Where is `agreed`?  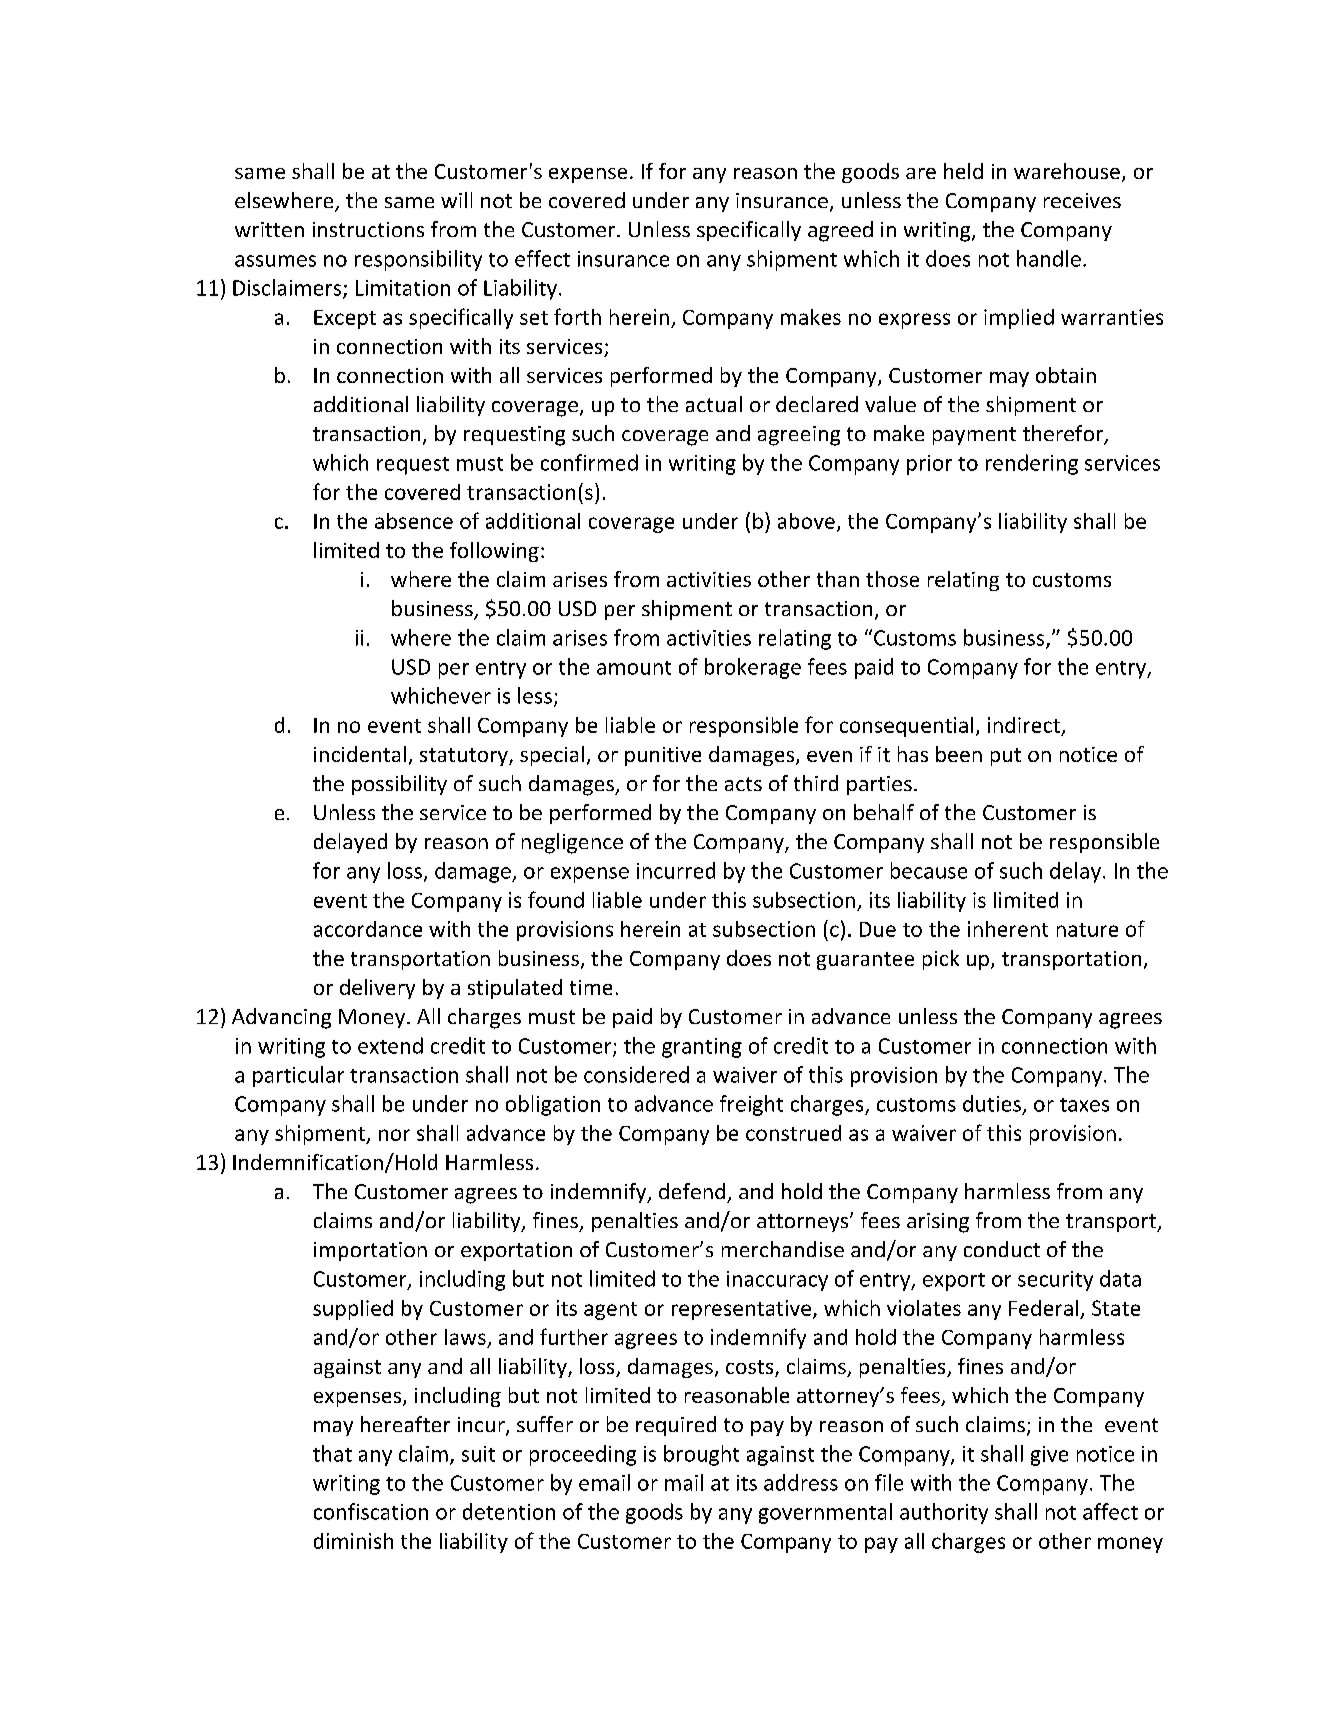 agreed is located at coordinates (840, 231).
